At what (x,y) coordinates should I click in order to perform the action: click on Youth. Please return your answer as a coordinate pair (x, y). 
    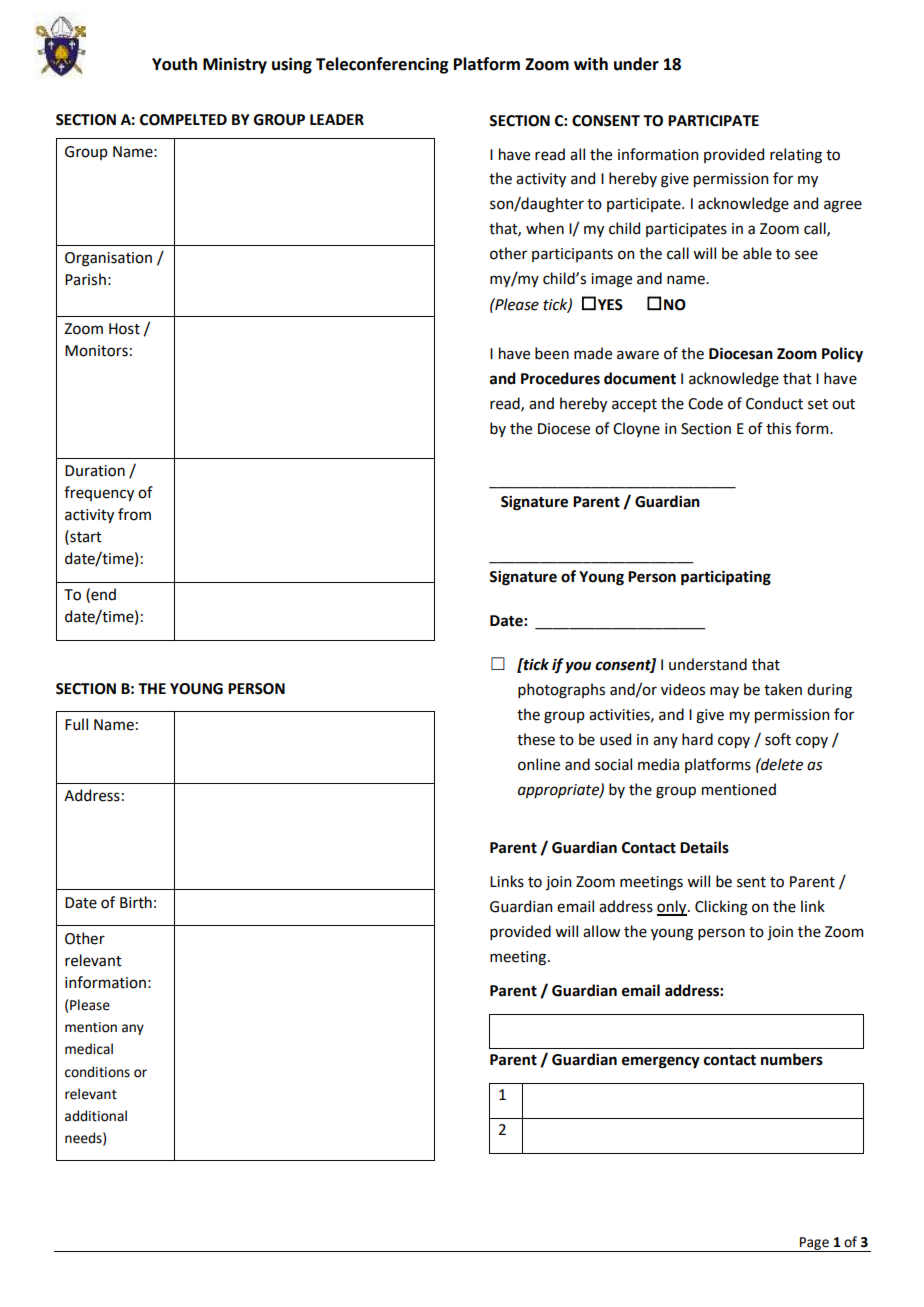
    Looking at the image, I should click on (174, 64).
